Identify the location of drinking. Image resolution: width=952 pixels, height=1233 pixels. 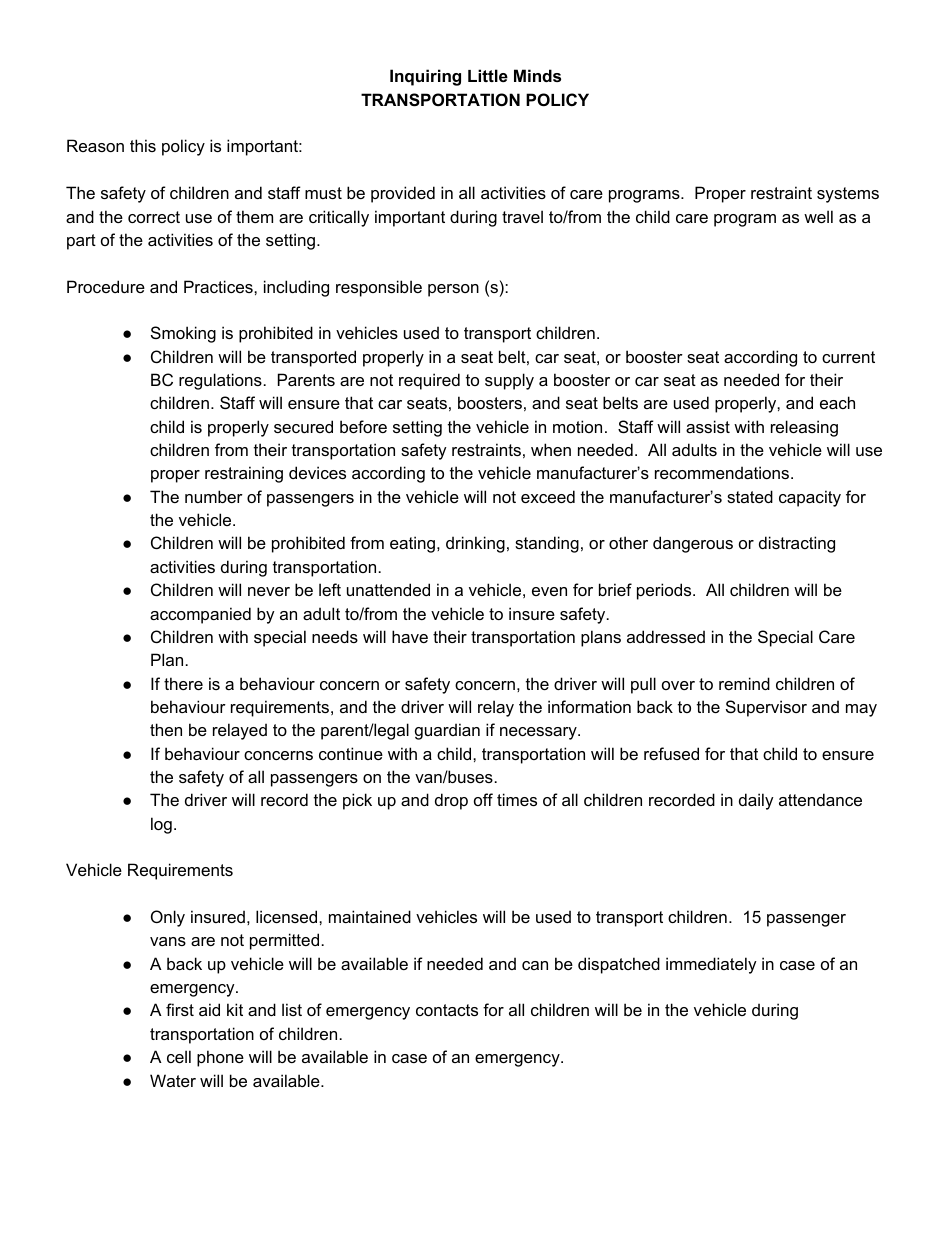
(475, 544).
